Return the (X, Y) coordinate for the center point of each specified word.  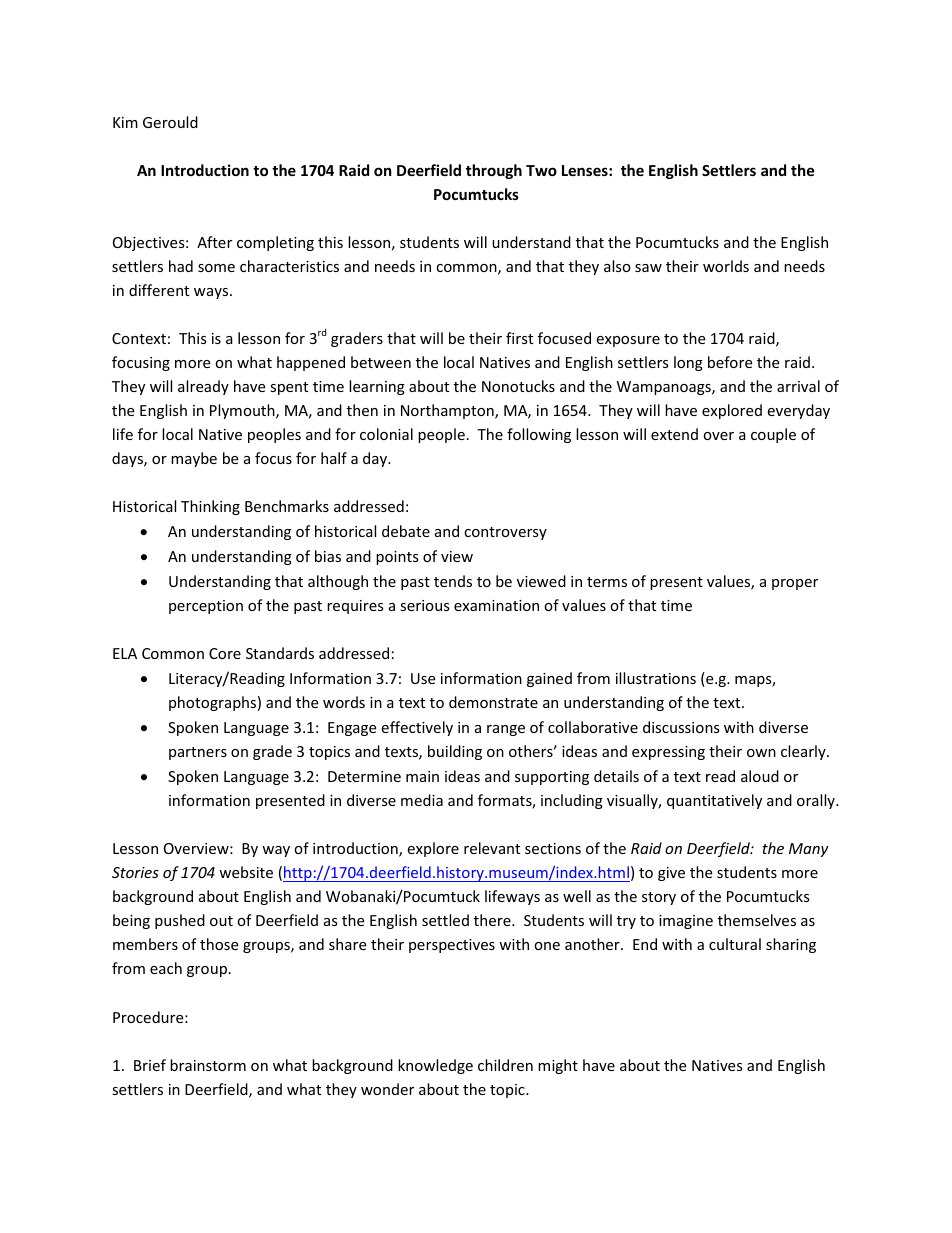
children (505, 1065)
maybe (194, 459)
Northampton (448, 411)
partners (198, 753)
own (761, 753)
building (455, 752)
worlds (726, 266)
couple (773, 435)
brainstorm (208, 1065)
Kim (125, 122)
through (494, 171)
